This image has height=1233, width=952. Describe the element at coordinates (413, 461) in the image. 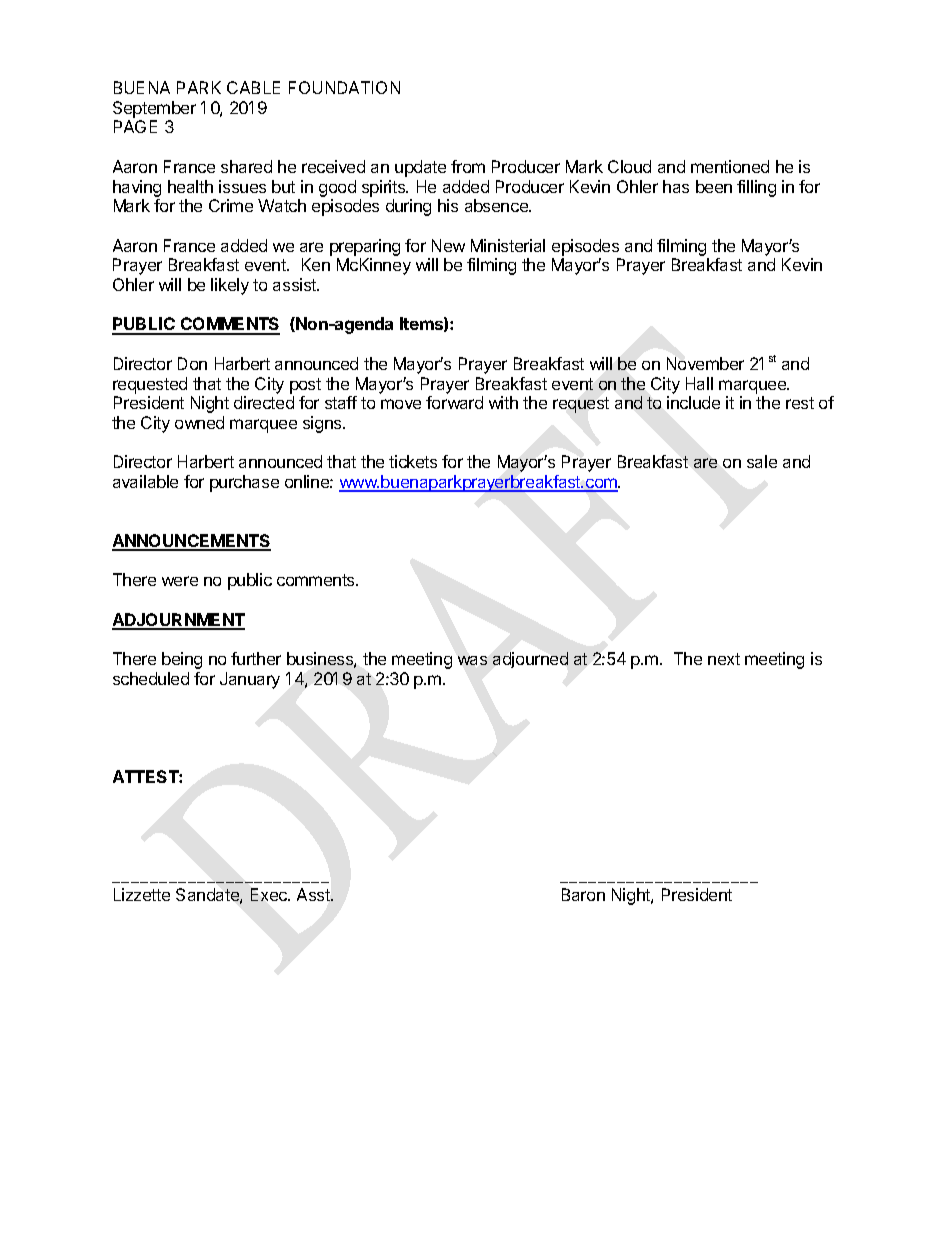

I see `tickets` at that location.
